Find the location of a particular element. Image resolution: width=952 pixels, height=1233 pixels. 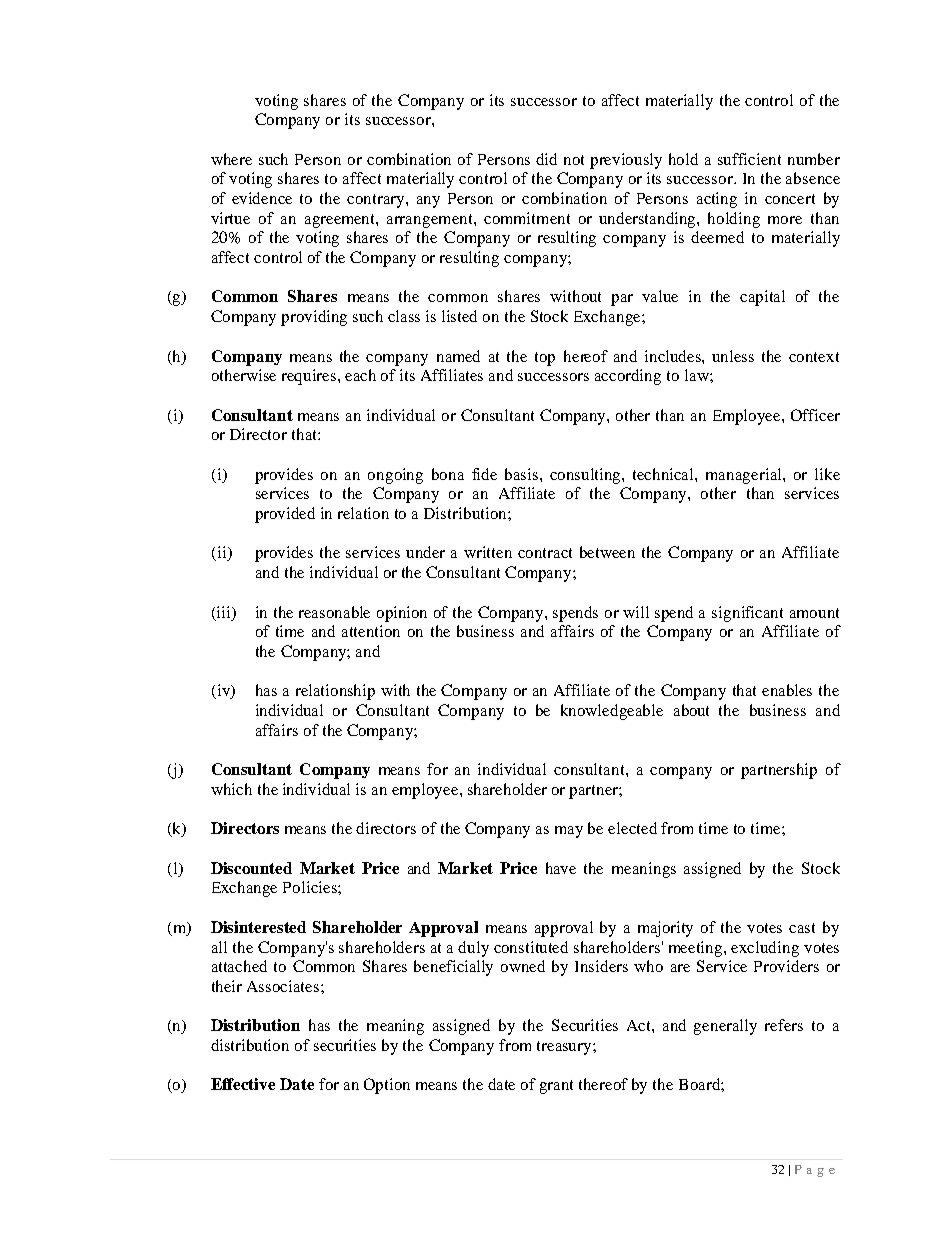

treasury is located at coordinates (565, 1048).
